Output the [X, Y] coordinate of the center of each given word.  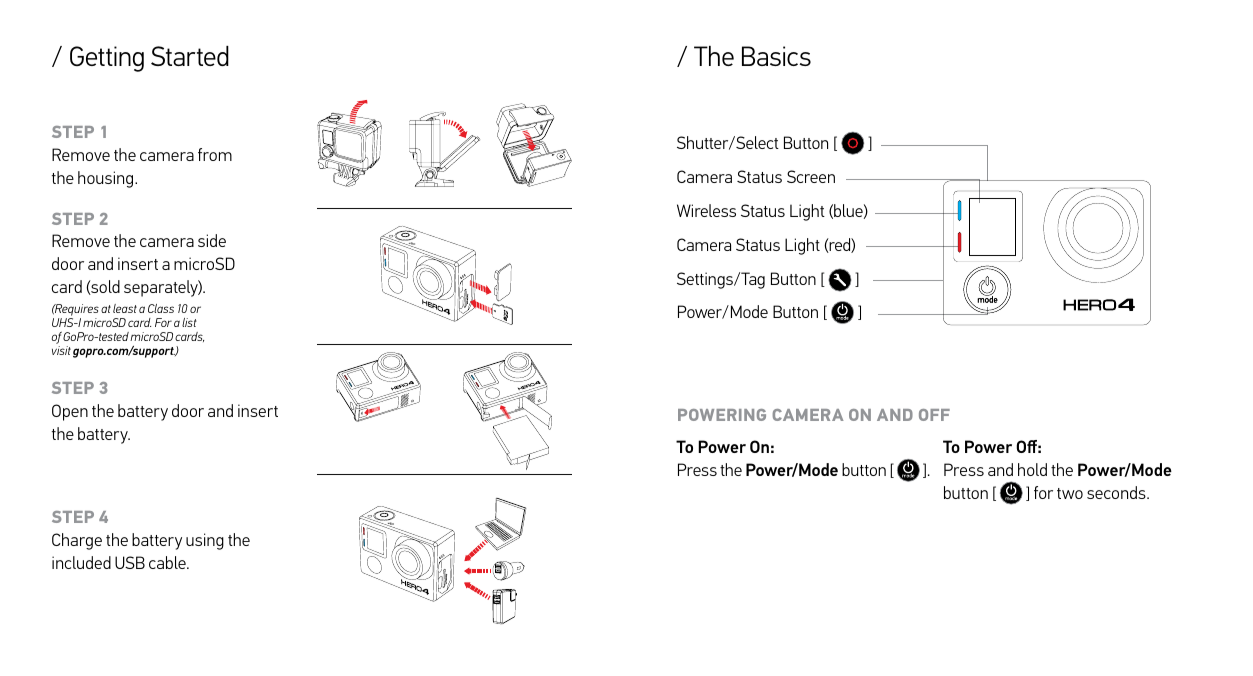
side [212, 240]
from [215, 154]
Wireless [706, 210]
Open [70, 412]
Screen [811, 176]
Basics [776, 56]
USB [130, 562]
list [189, 322]
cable [168, 562]
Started [190, 56]
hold [1032, 469]
